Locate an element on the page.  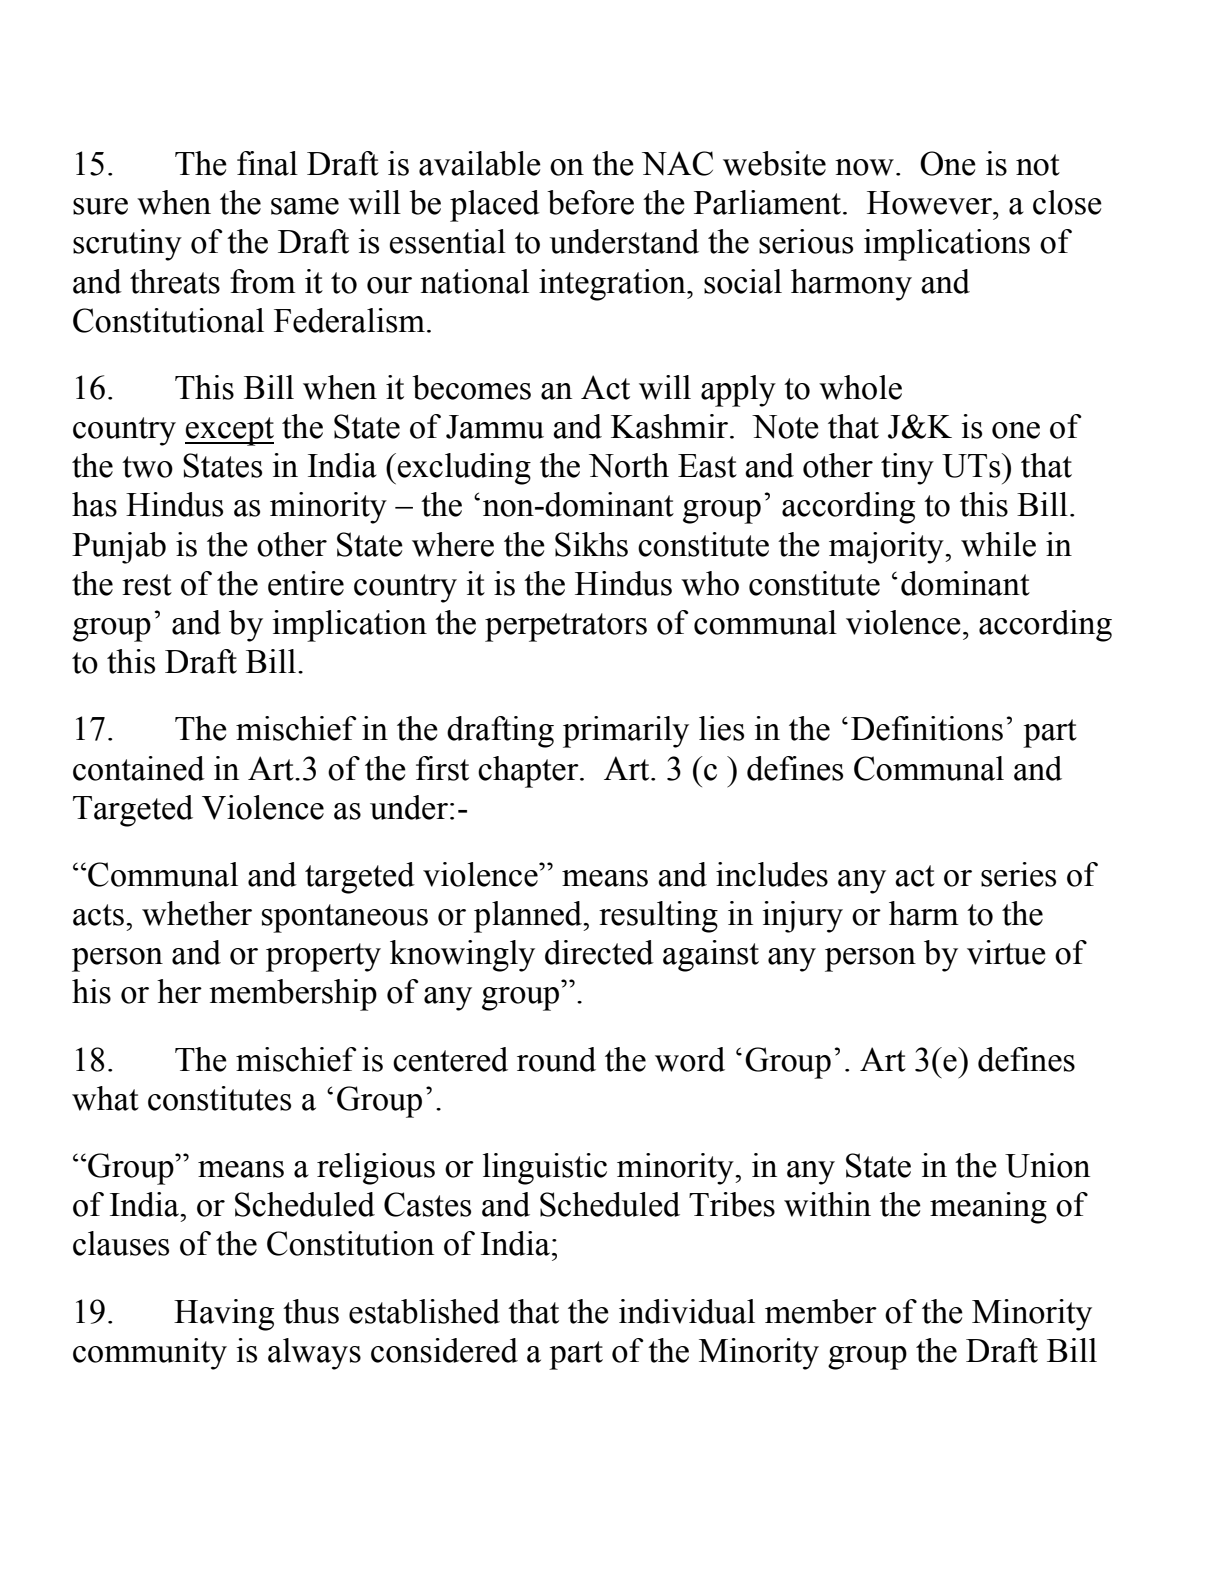
Sikhs is located at coordinates (591, 544).
